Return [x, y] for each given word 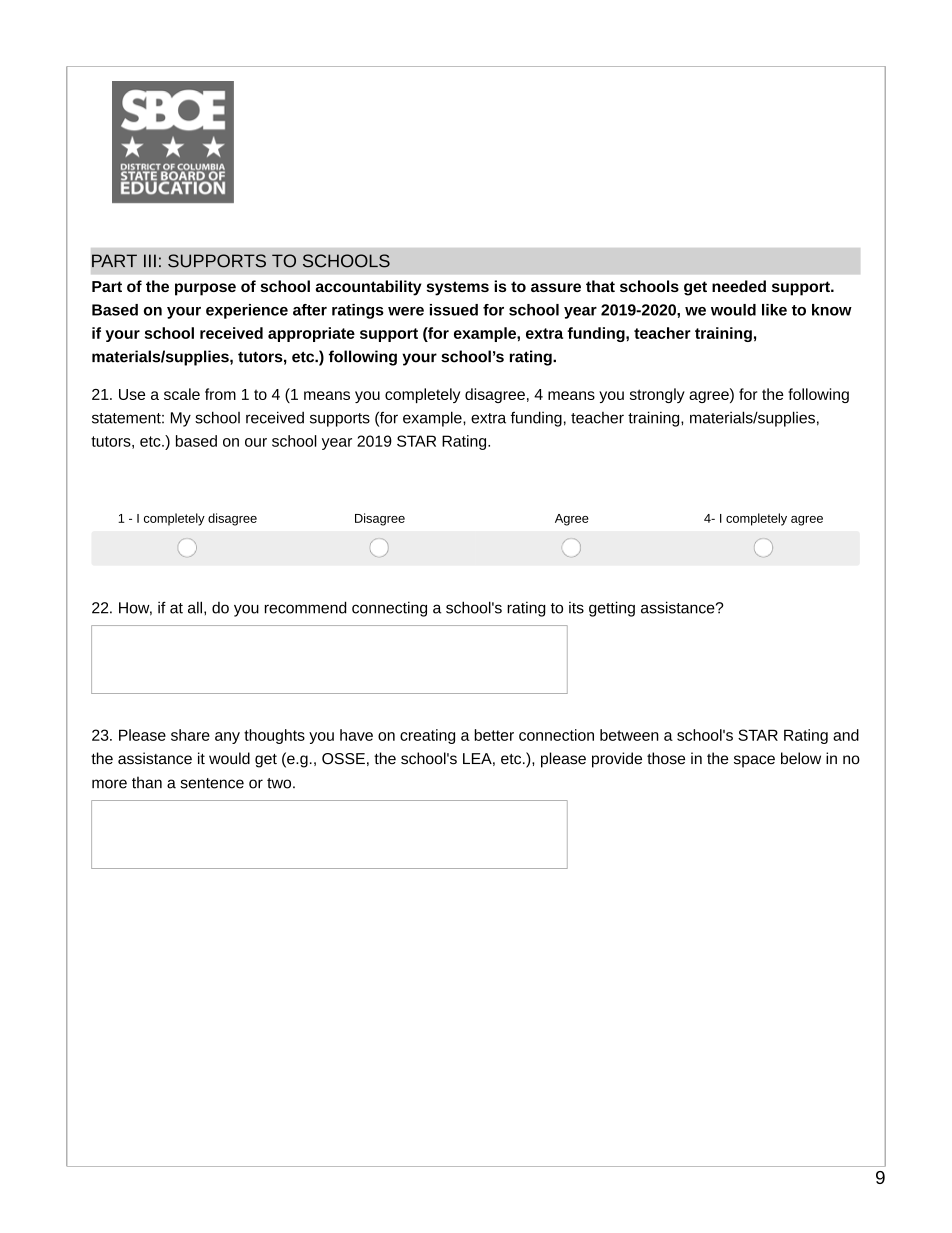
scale [182, 394]
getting [612, 609]
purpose [205, 289]
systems [457, 288]
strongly [657, 395]
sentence [212, 783]
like [774, 310]
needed [739, 286]
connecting [389, 609]
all [195, 607]
